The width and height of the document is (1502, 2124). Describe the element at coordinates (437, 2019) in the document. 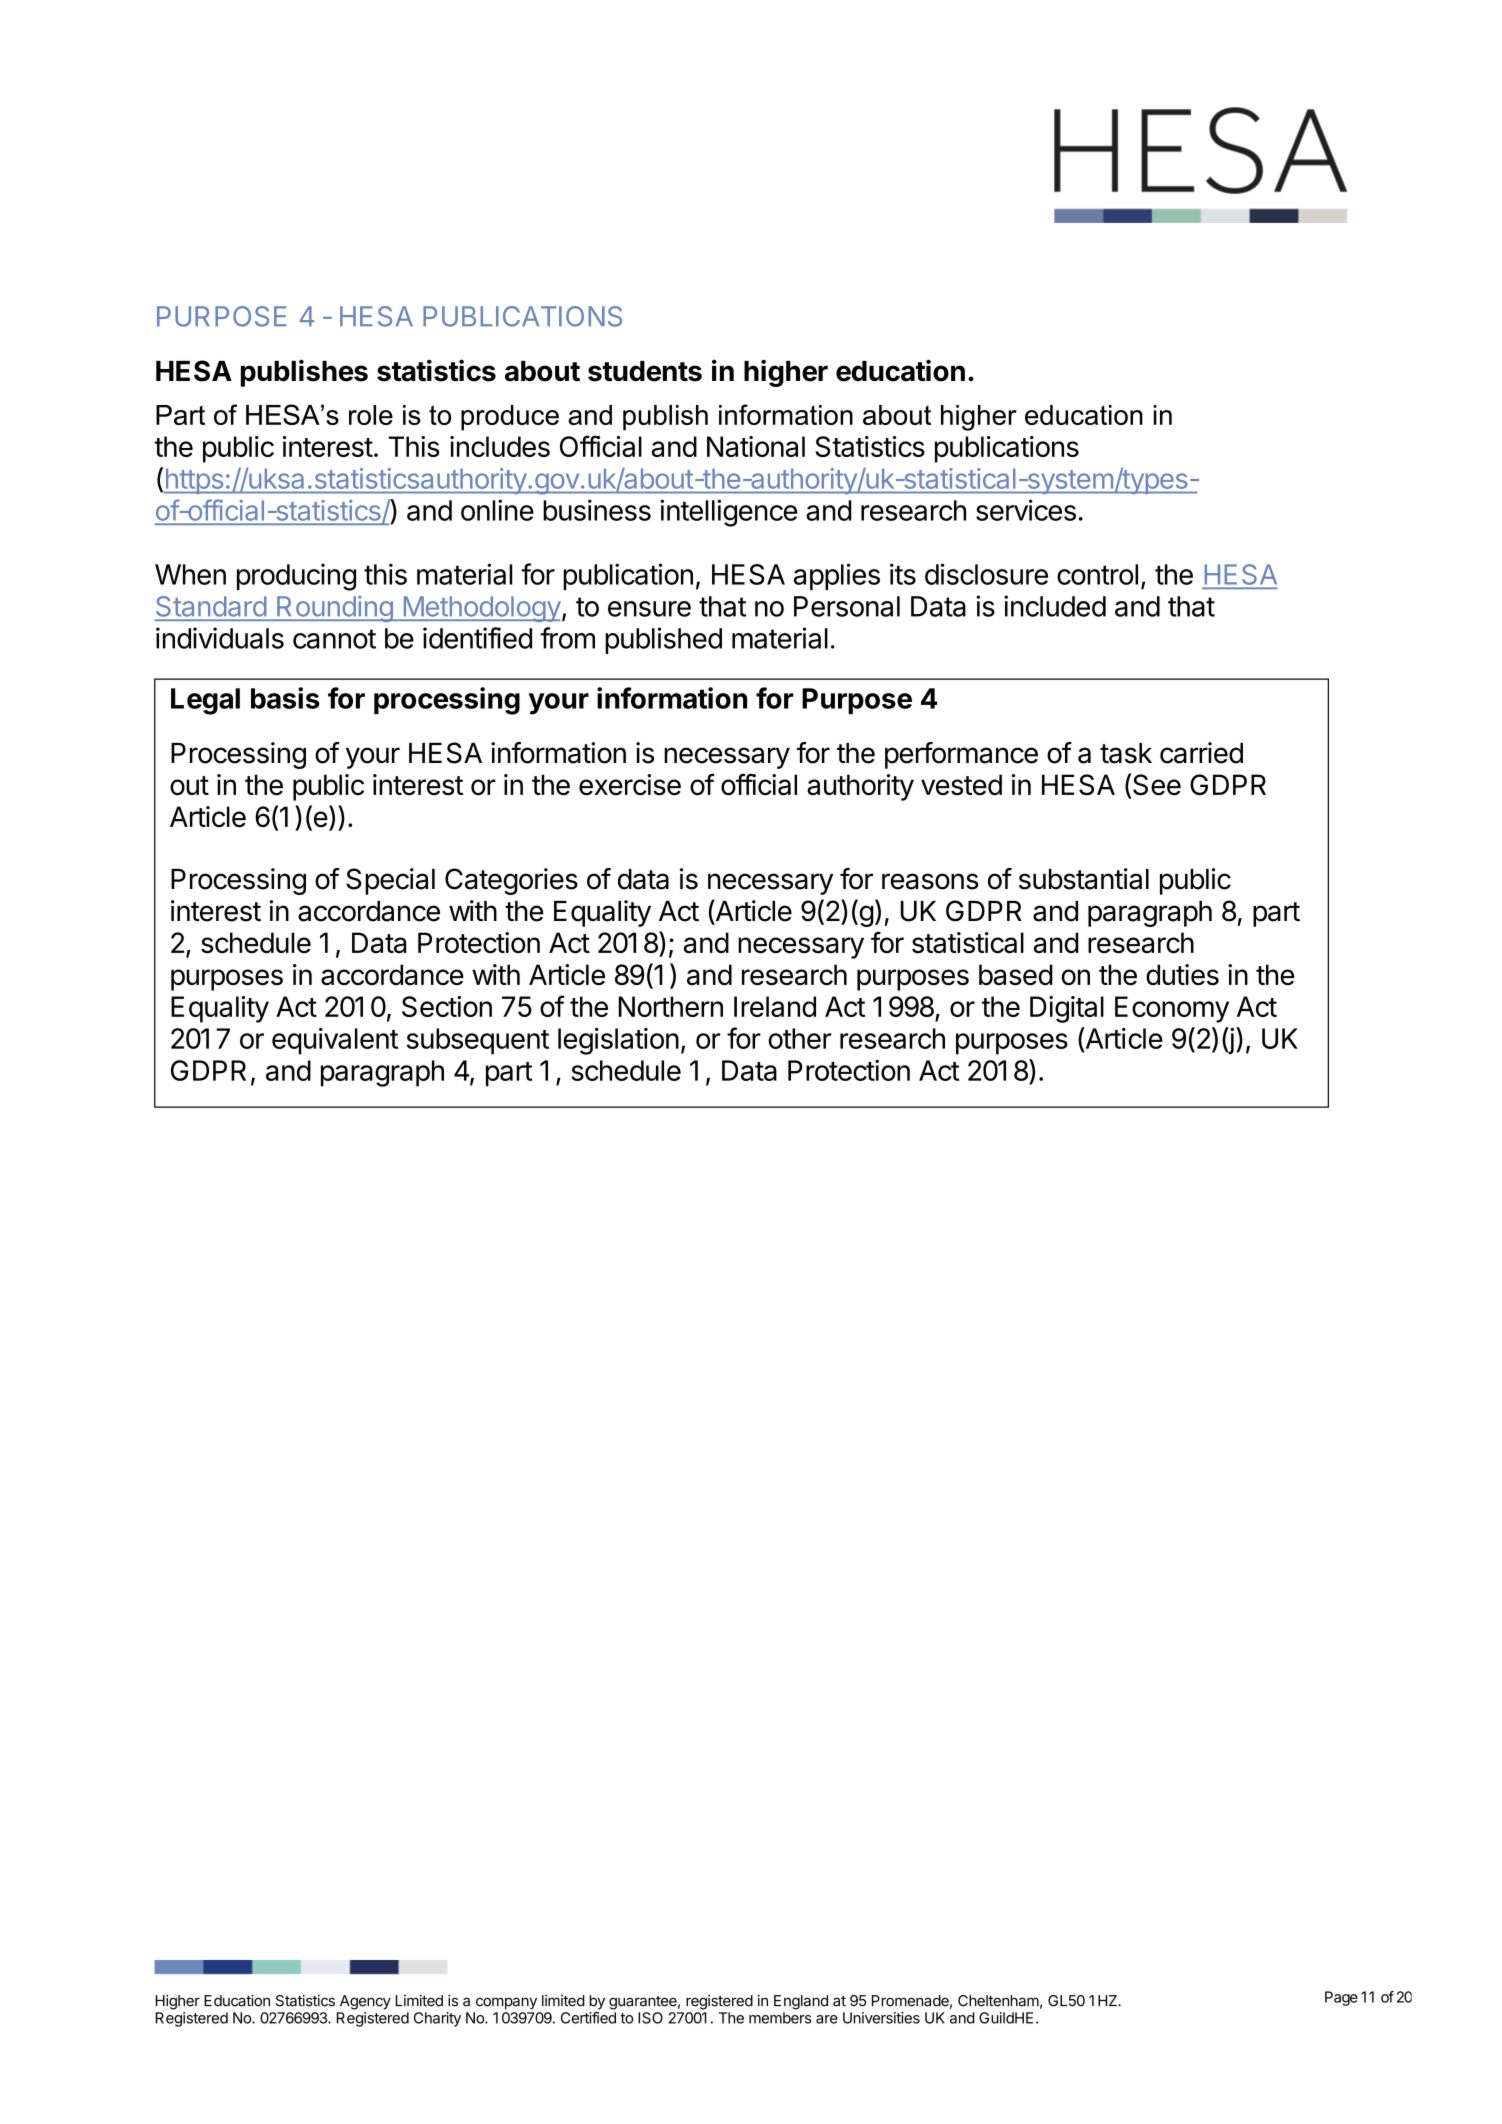

I see `Charity` at that location.
